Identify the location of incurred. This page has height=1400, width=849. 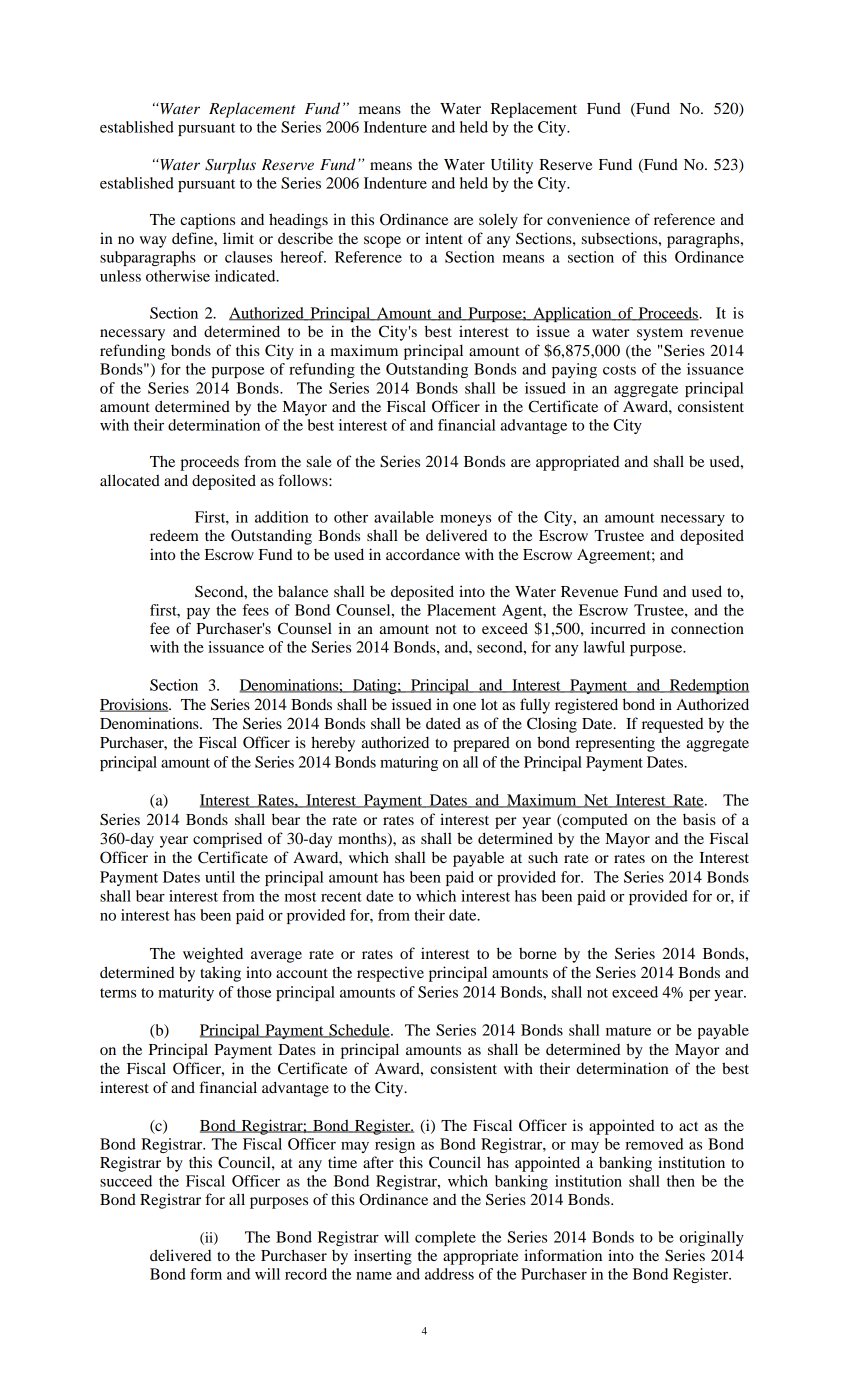
(618, 628).
